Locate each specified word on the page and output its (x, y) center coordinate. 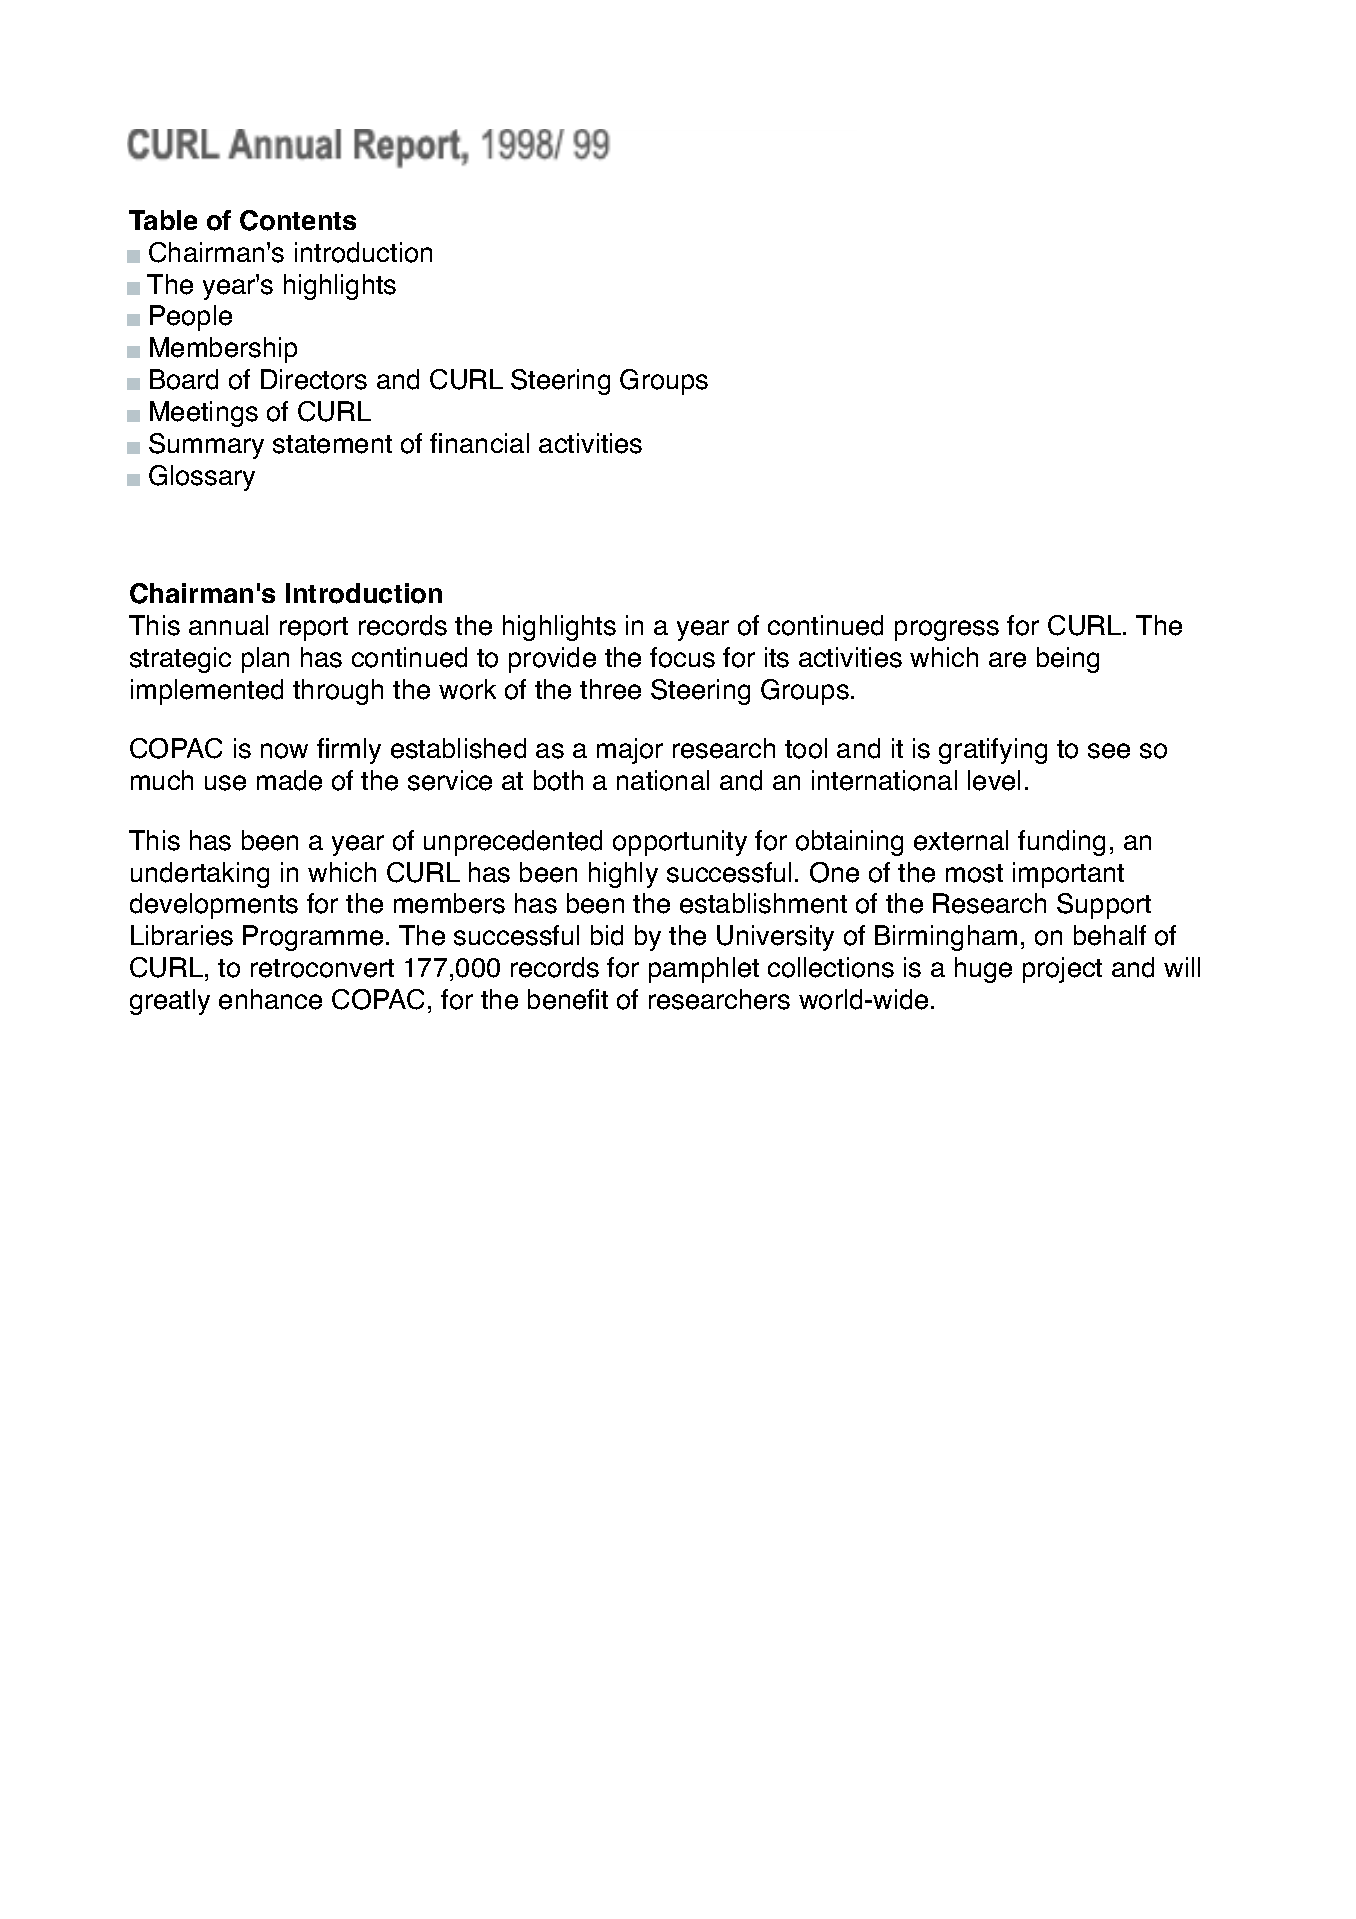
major (630, 751)
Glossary (202, 478)
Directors (314, 379)
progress (947, 630)
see (1109, 751)
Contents (298, 220)
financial (479, 443)
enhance (270, 999)
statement (332, 444)
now (284, 751)
